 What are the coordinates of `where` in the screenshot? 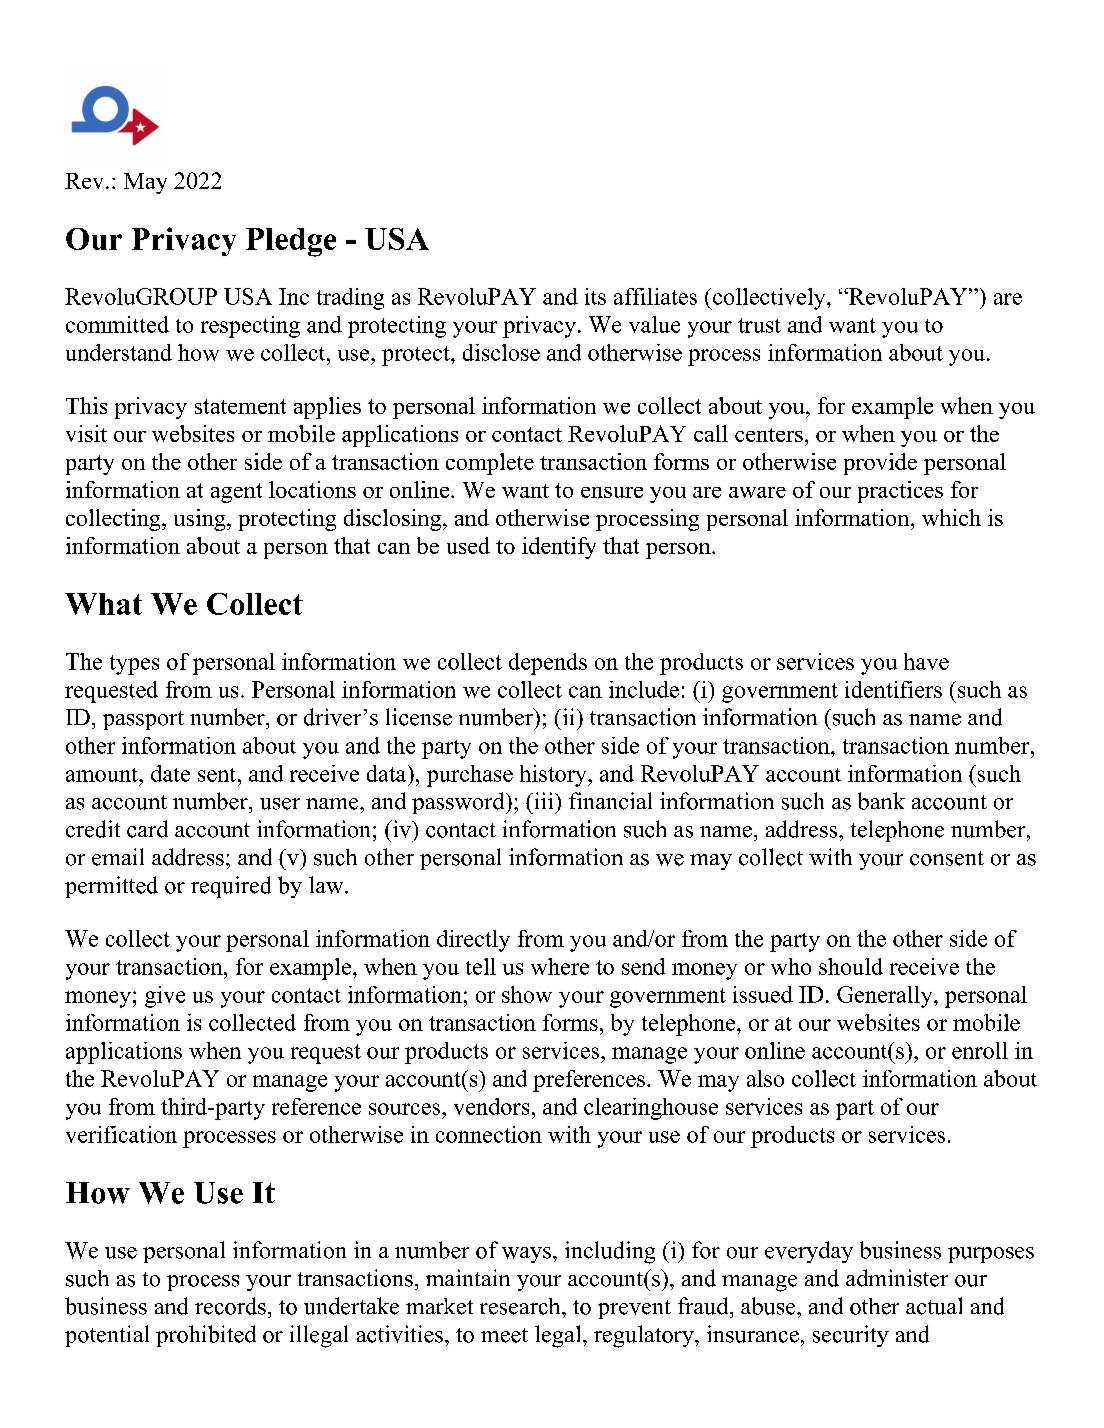 It's located at (560, 966).
